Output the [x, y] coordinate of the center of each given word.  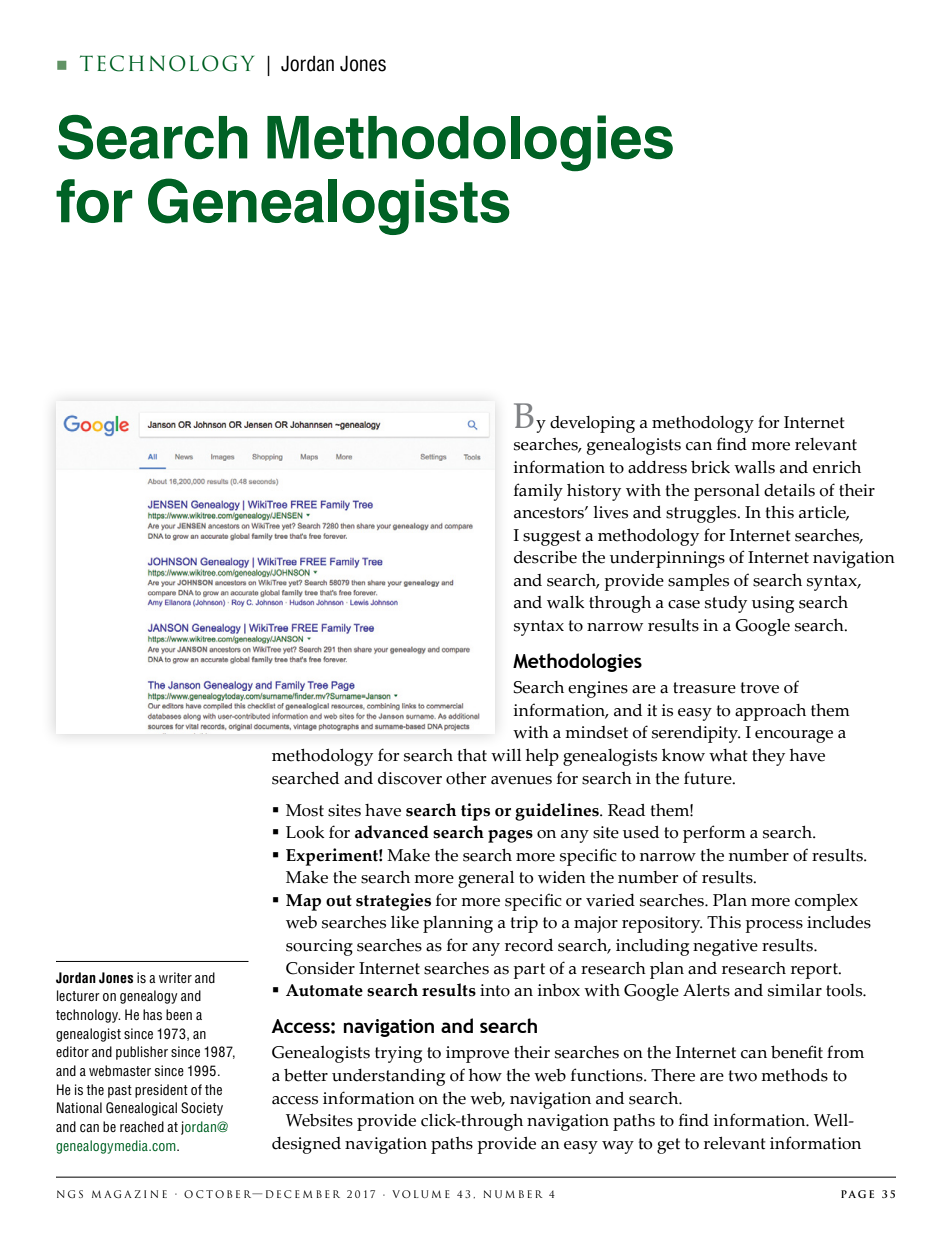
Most [305, 810]
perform [714, 834]
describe [545, 557]
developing [592, 424]
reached [142, 1126]
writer [175, 977]
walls [754, 467]
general [486, 879]
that [472, 755]
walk [566, 602]
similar [795, 990]
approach [770, 712]
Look [305, 832]
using [773, 604]
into [495, 990]
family [538, 492]
